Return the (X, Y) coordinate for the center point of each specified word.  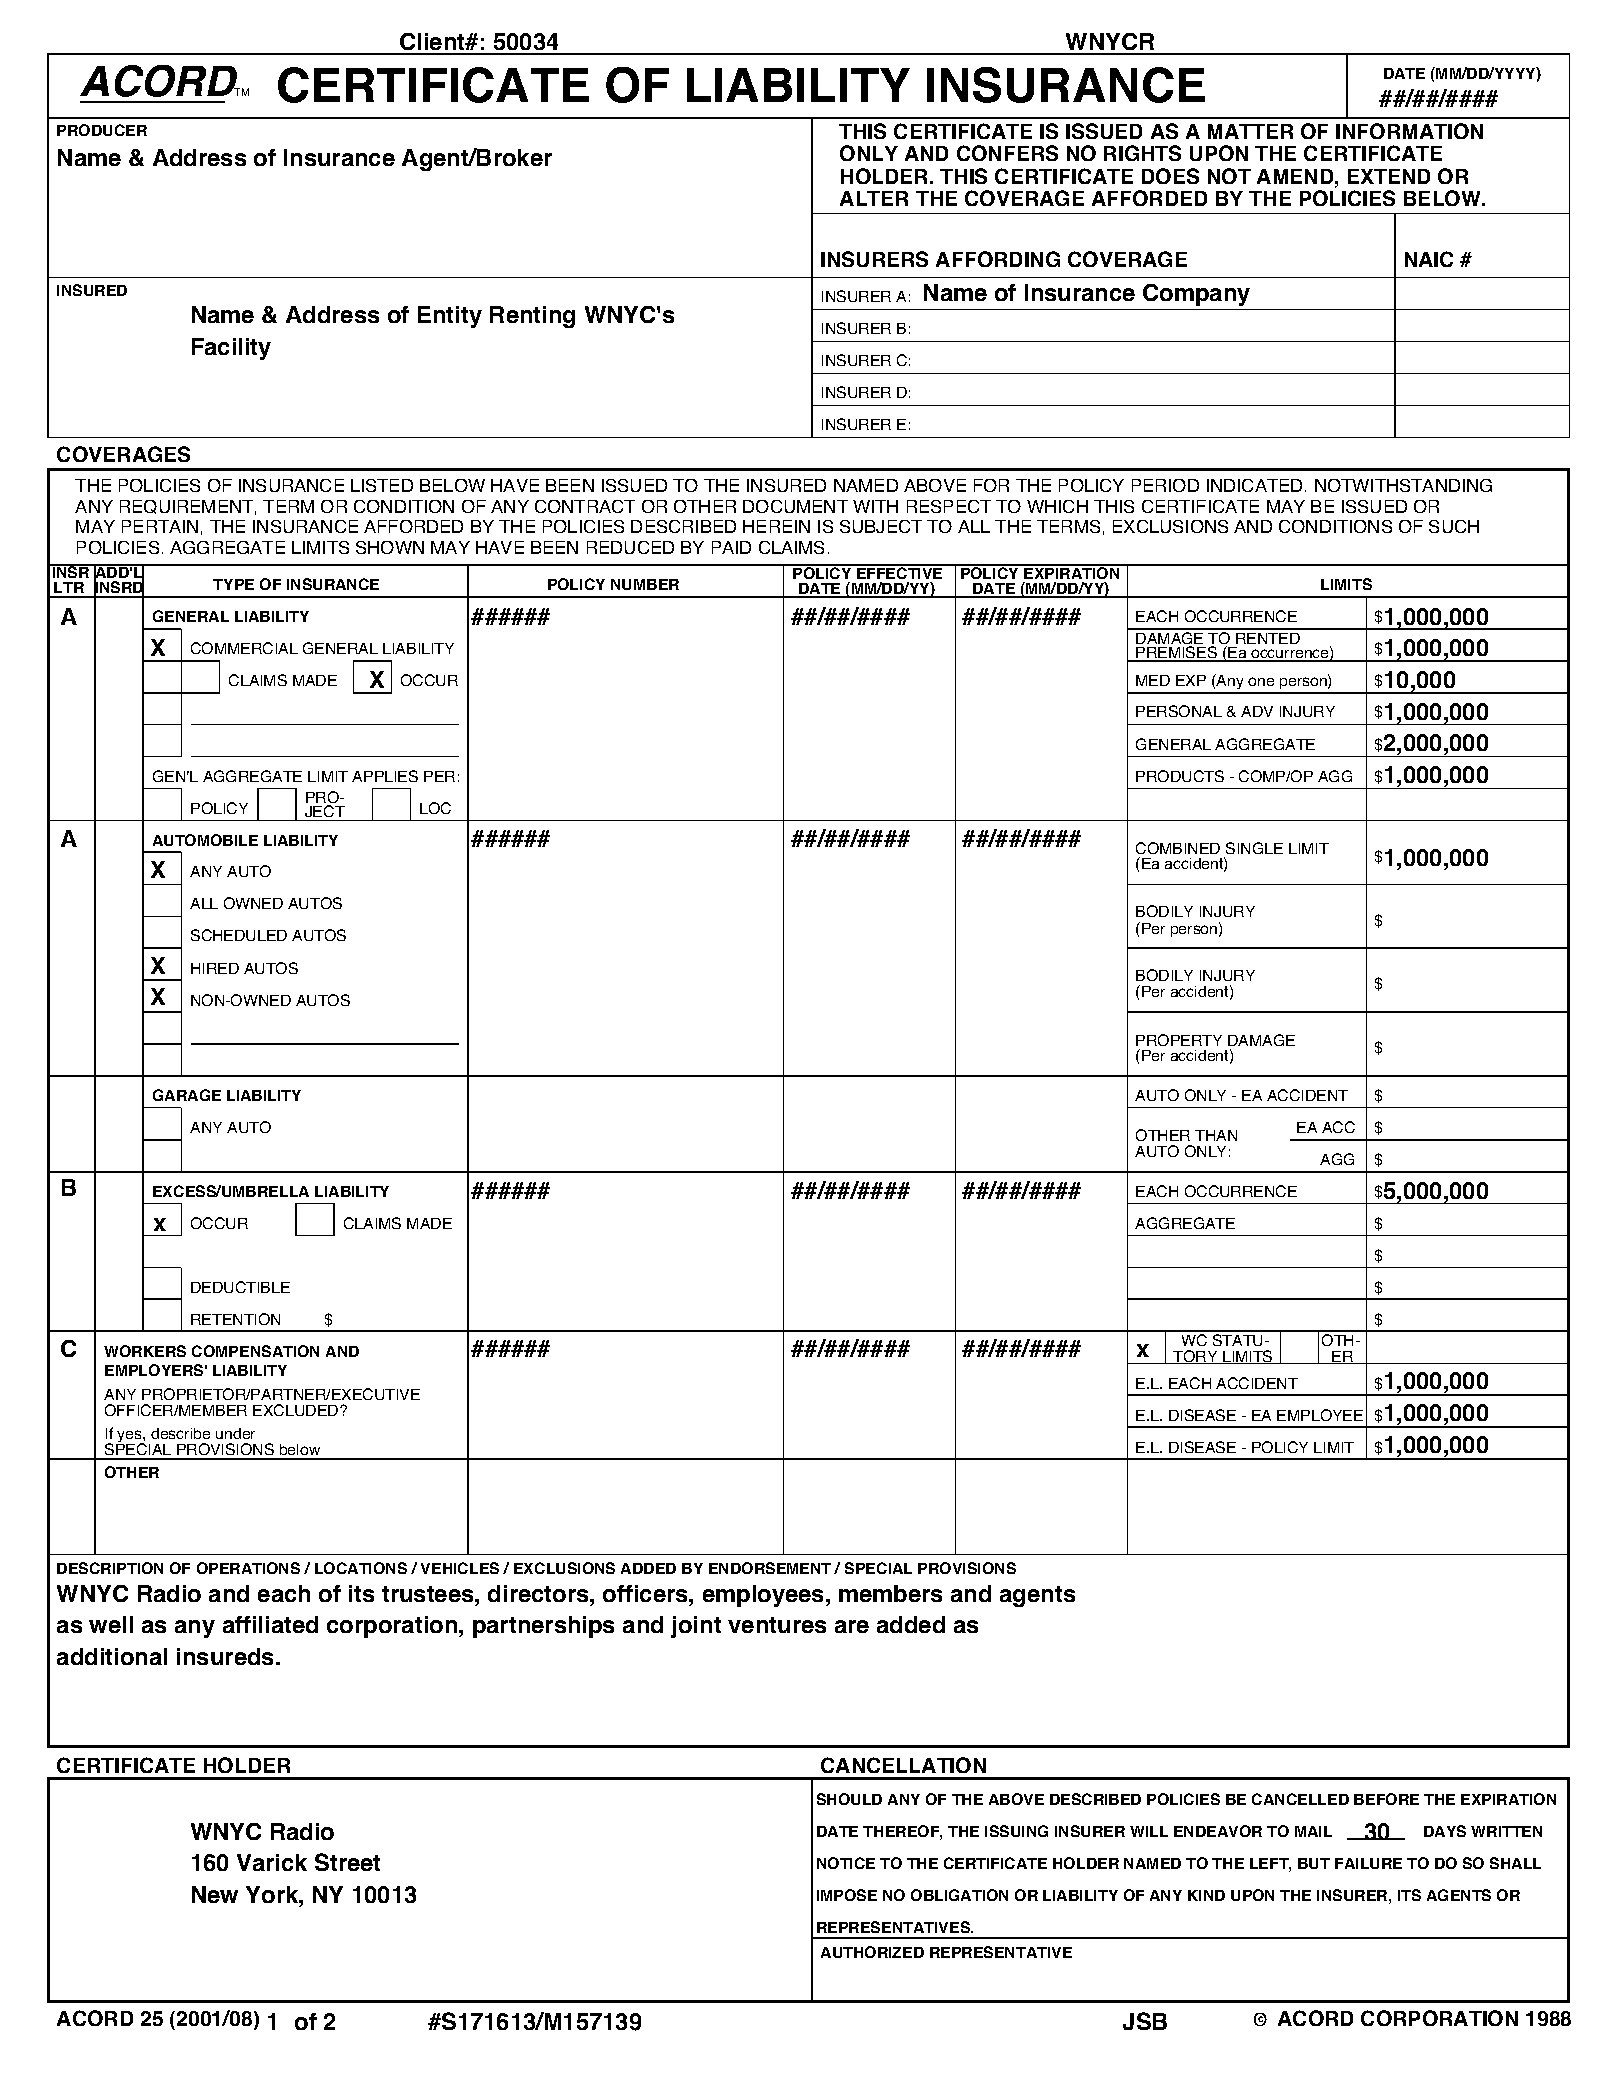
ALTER (874, 198)
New (215, 1894)
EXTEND (1389, 176)
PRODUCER (102, 130)
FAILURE (1368, 1863)
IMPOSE (847, 1895)
